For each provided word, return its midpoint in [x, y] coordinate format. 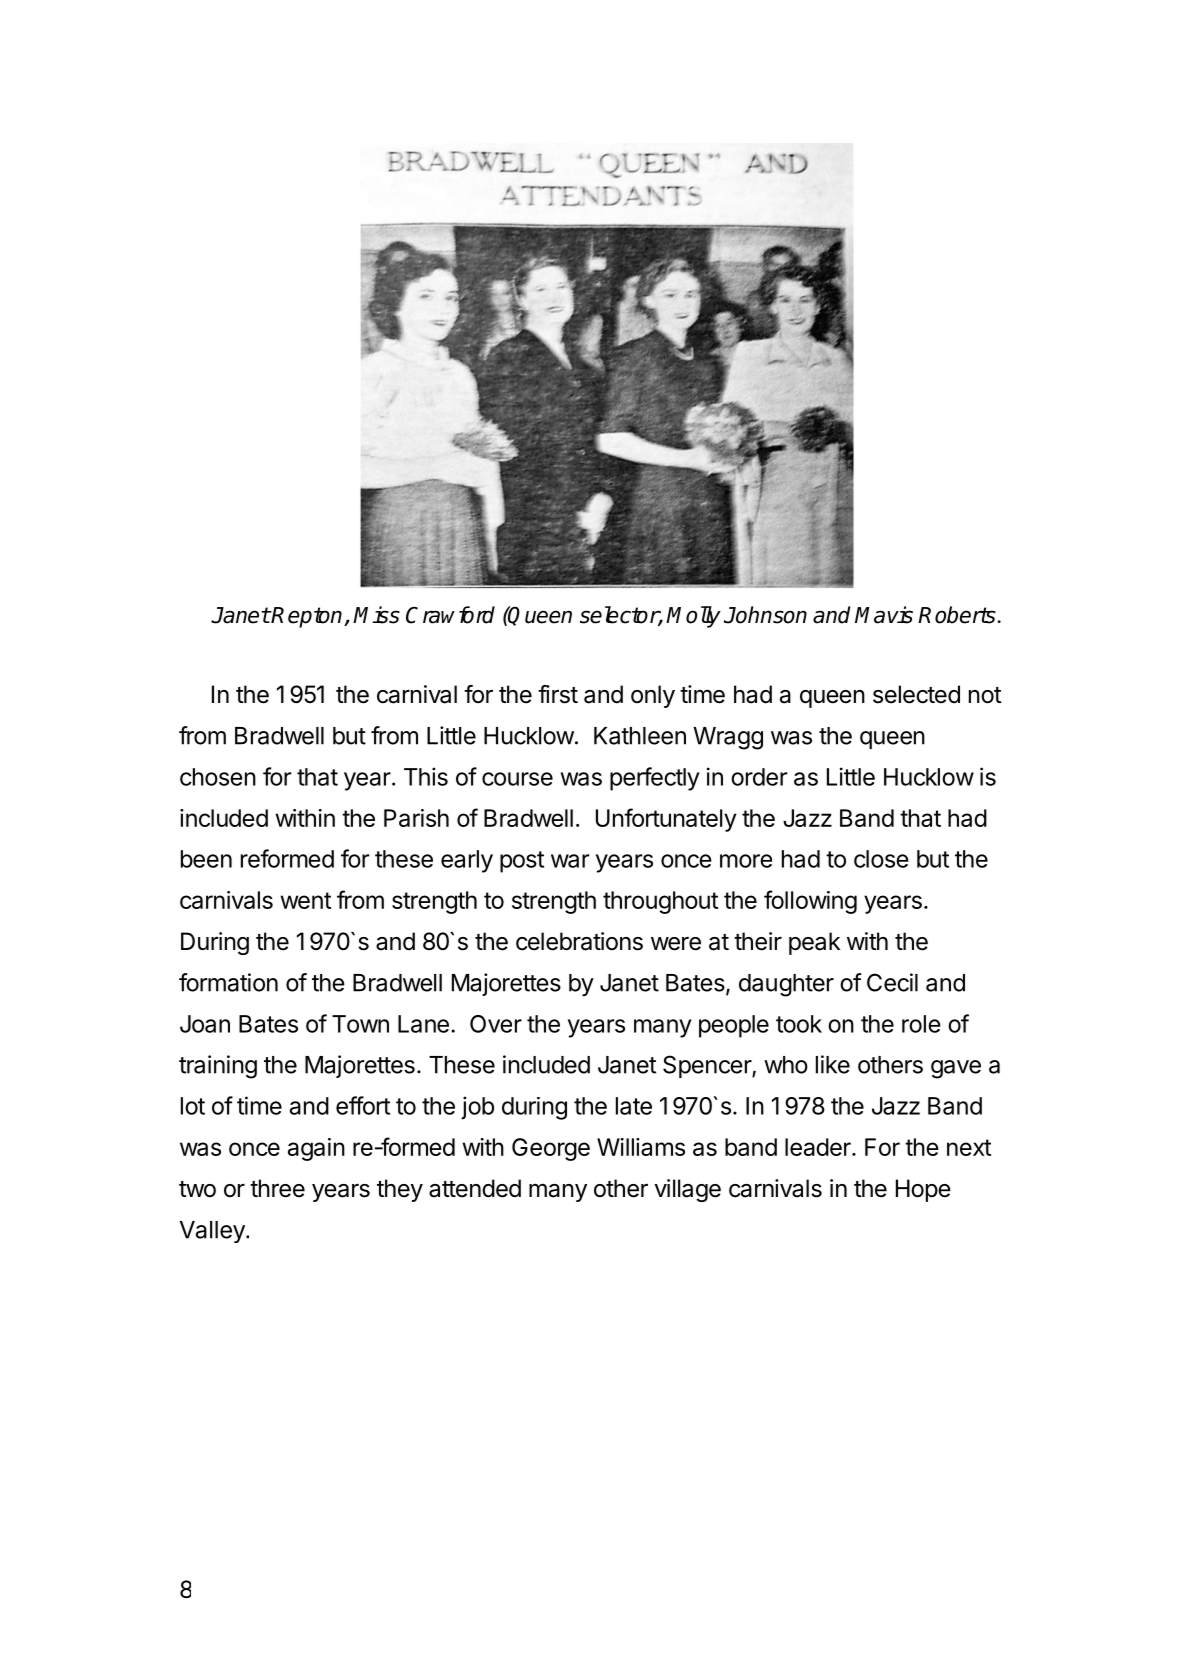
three [277, 1188]
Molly [693, 617]
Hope [923, 1190]
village [688, 1190]
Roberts [957, 615]
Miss [376, 615]
